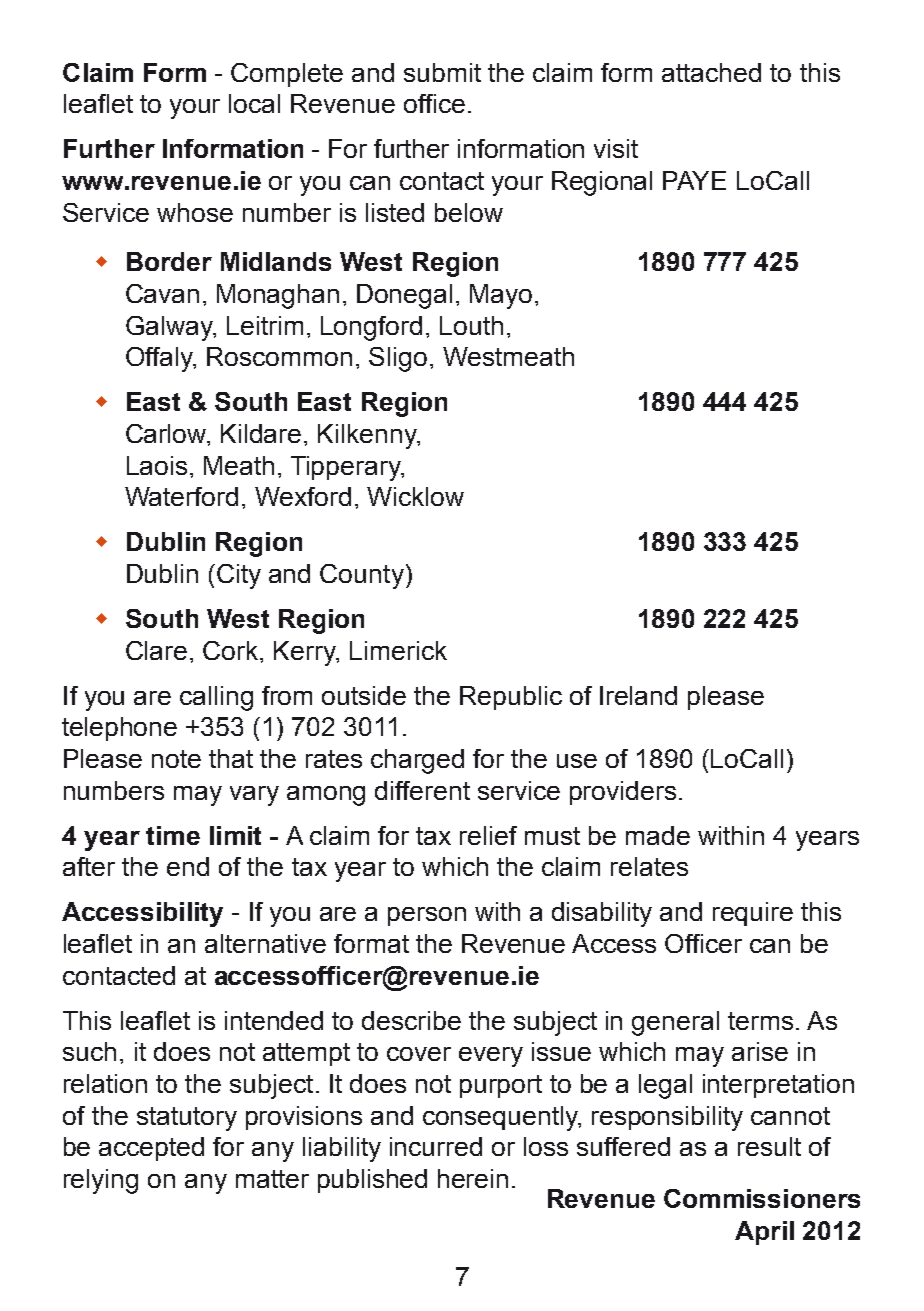 This screenshot has width=924, height=1311. I want to click on attached, so click(711, 72).
